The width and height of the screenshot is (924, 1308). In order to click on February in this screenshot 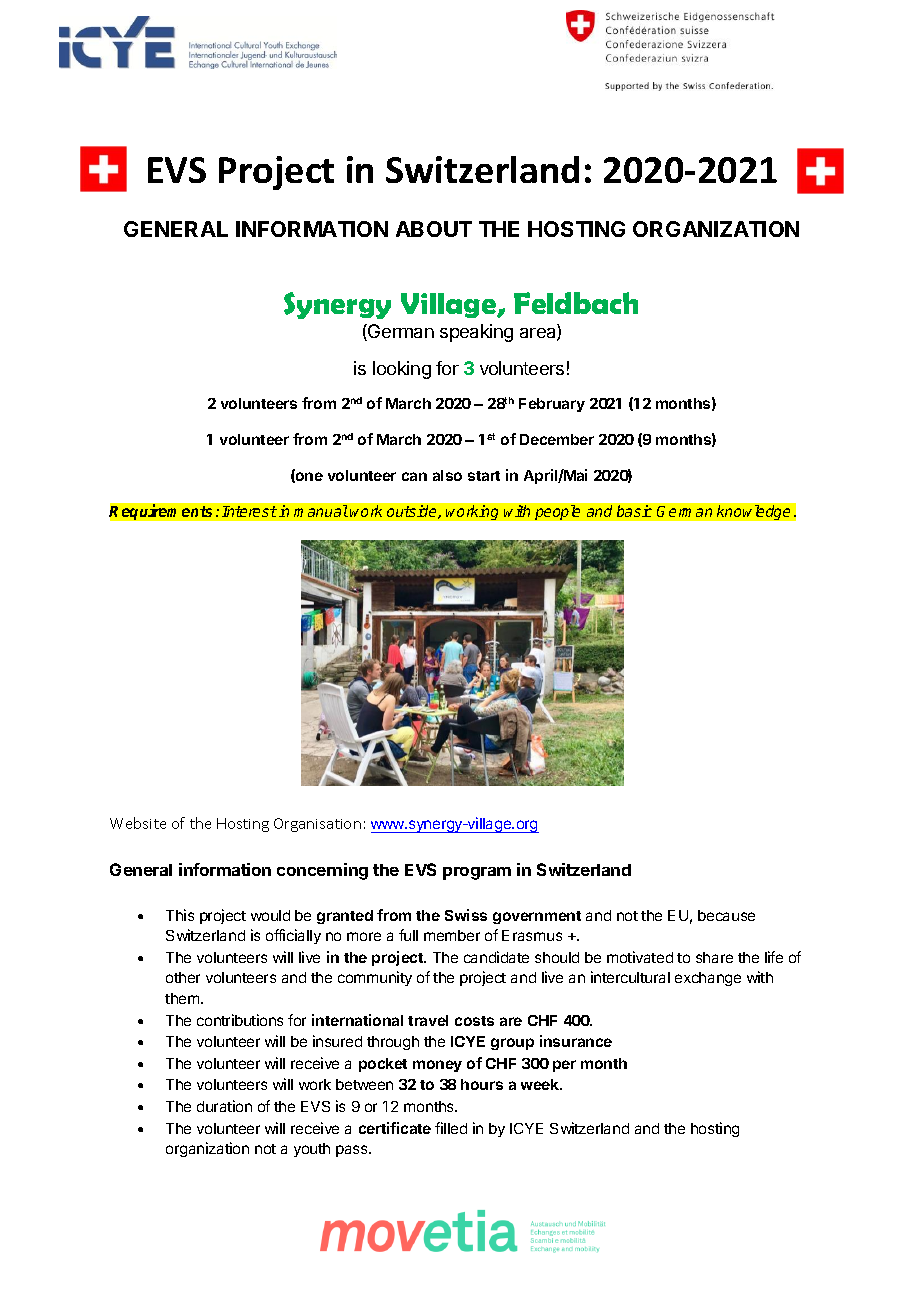, I will do `click(552, 405)`.
